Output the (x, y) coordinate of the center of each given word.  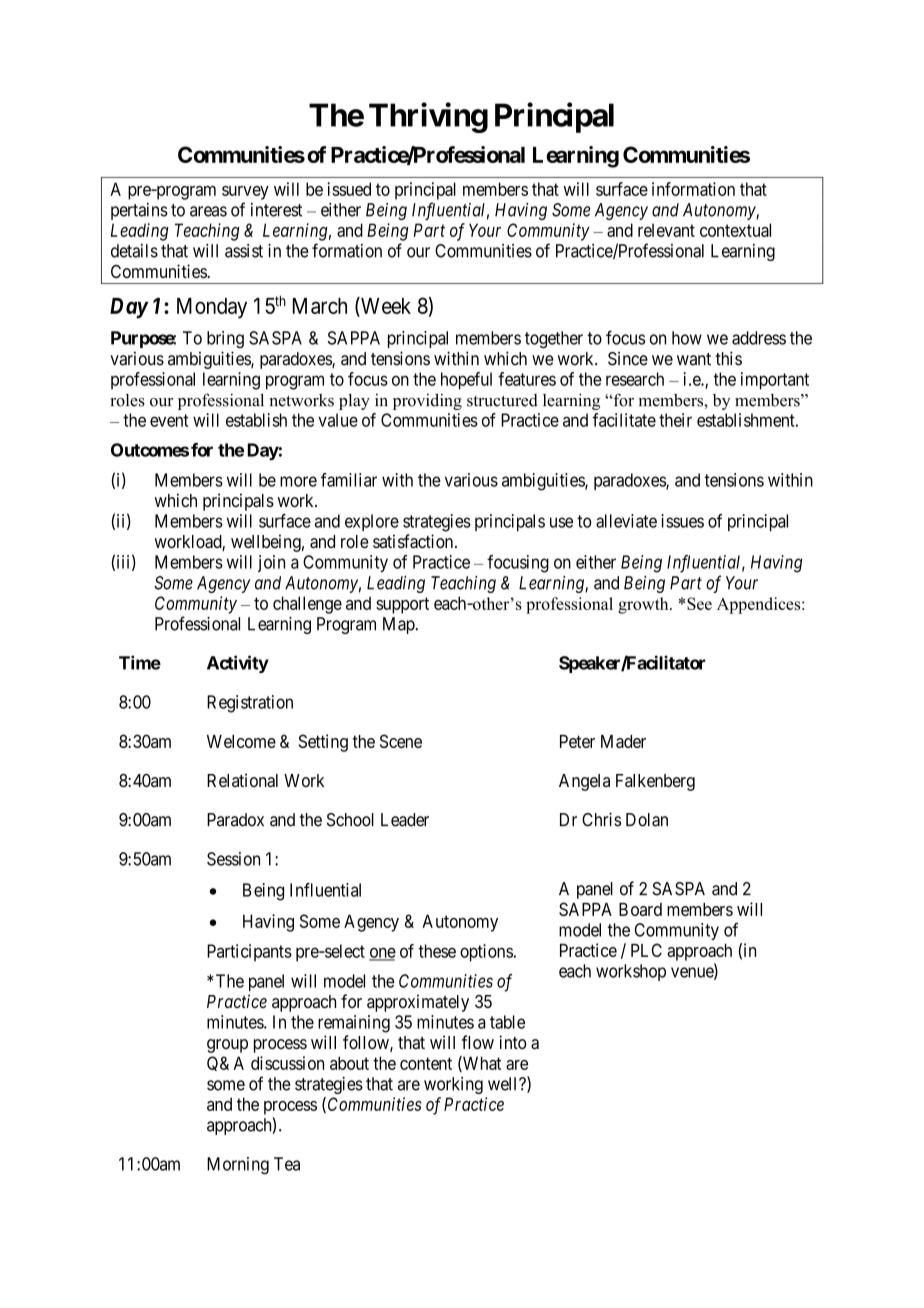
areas (208, 211)
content (426, 1063)
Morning (238, 1166)
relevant (666, 230)
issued (349, 189)
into (513, 1042)
